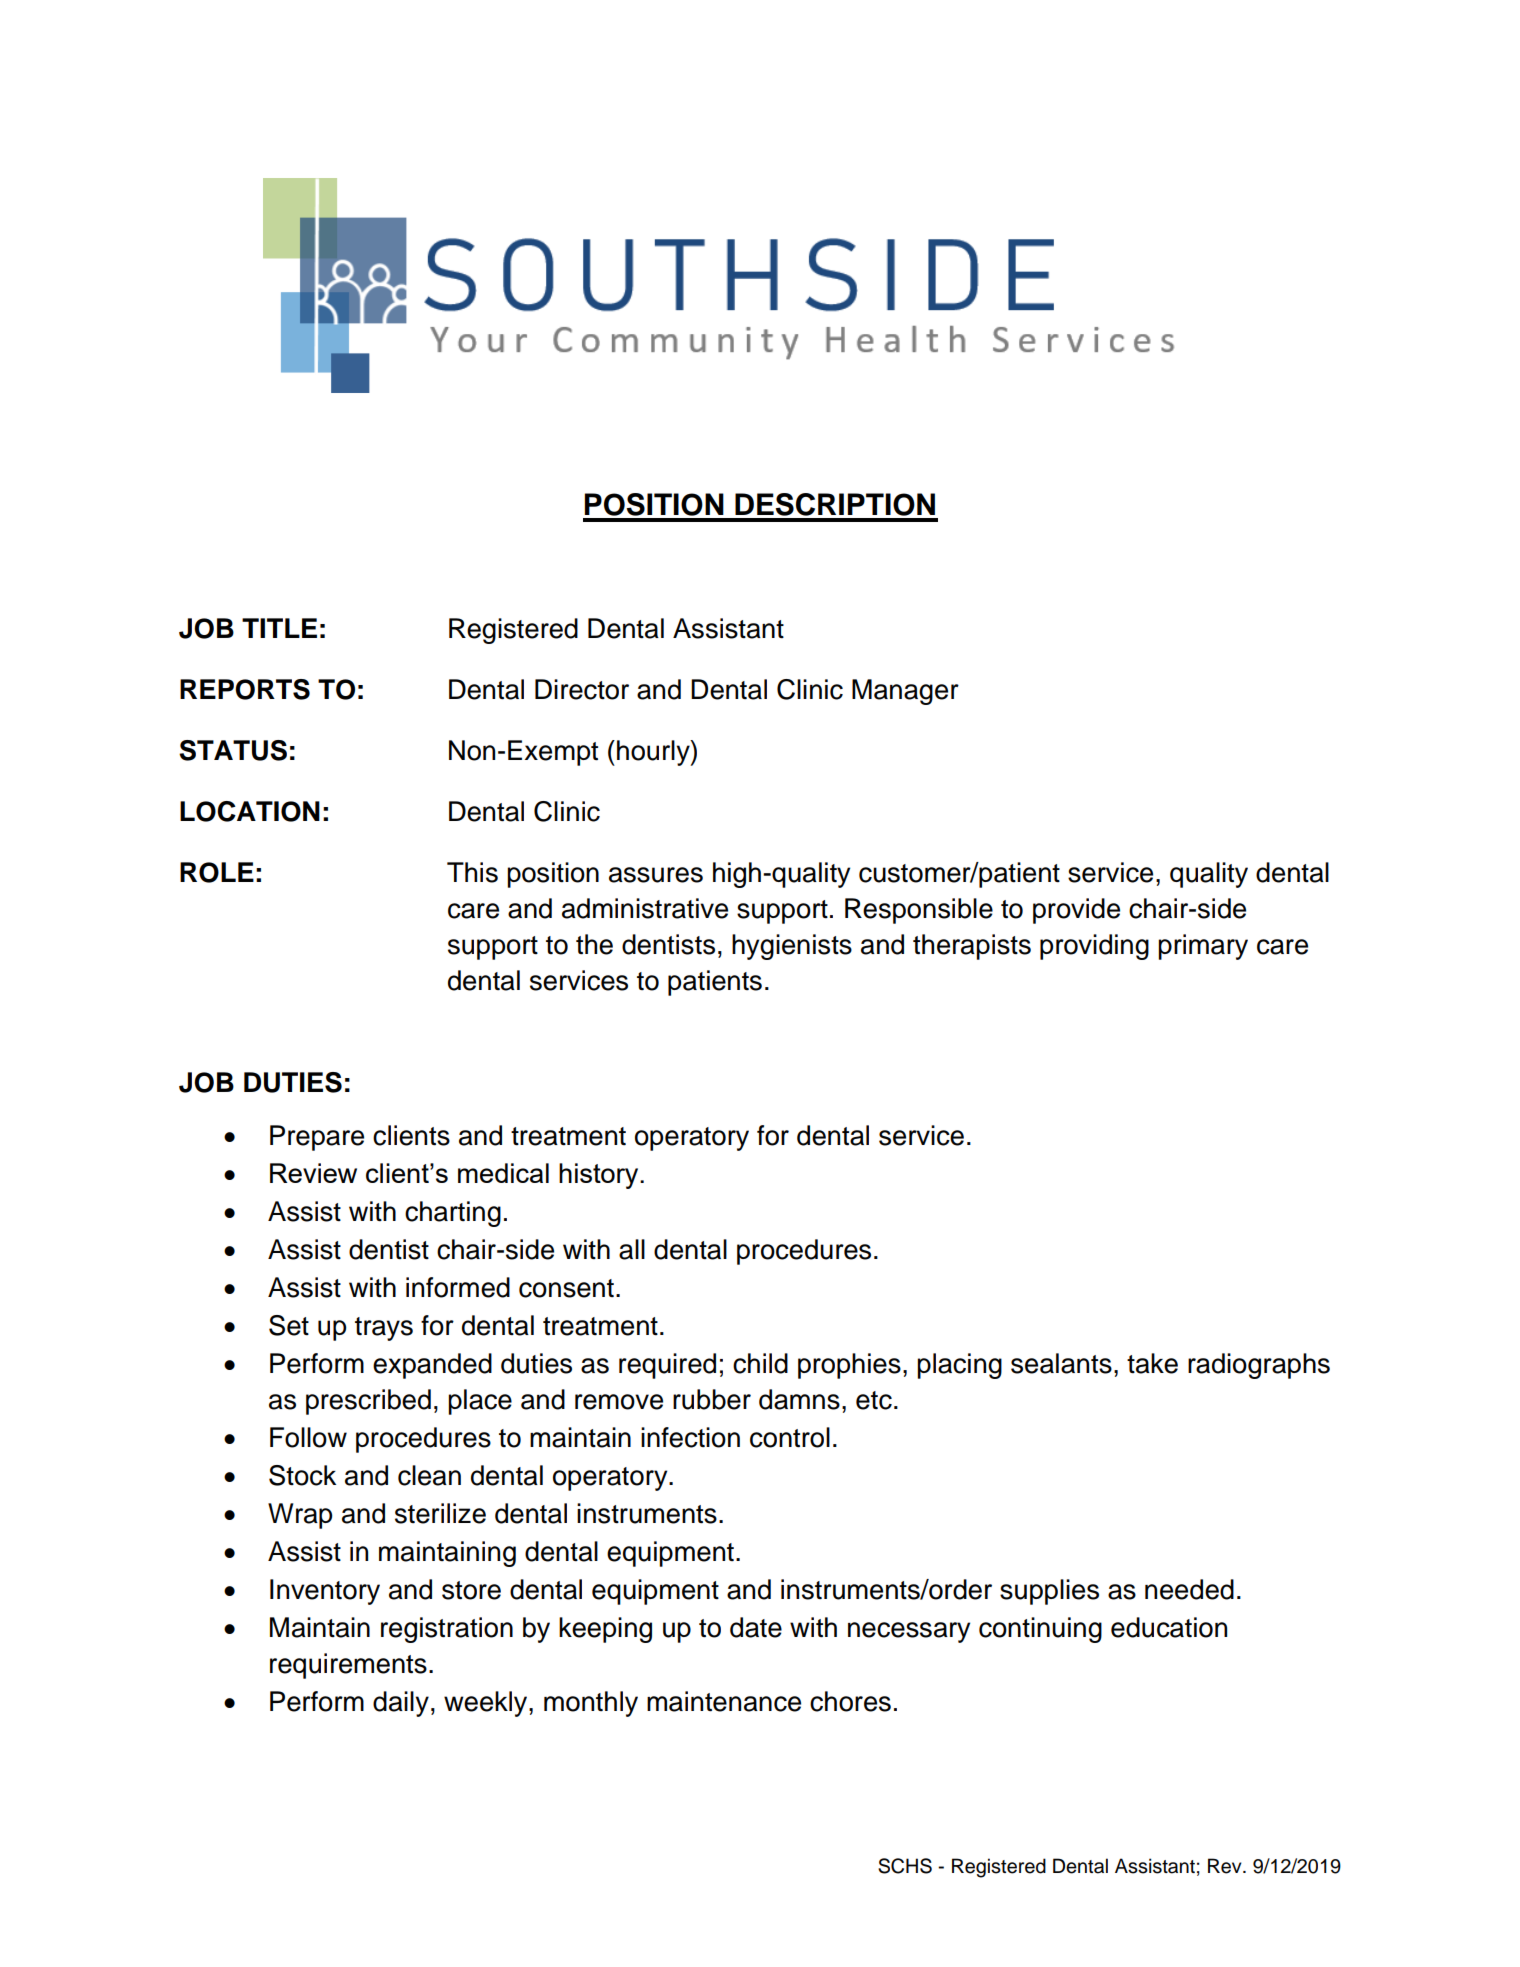 This page has width=1520, height=1967. What do you see at coordinates (1169, 1627) in the page?
I see `education` at bounding box center [1169, 1627].
